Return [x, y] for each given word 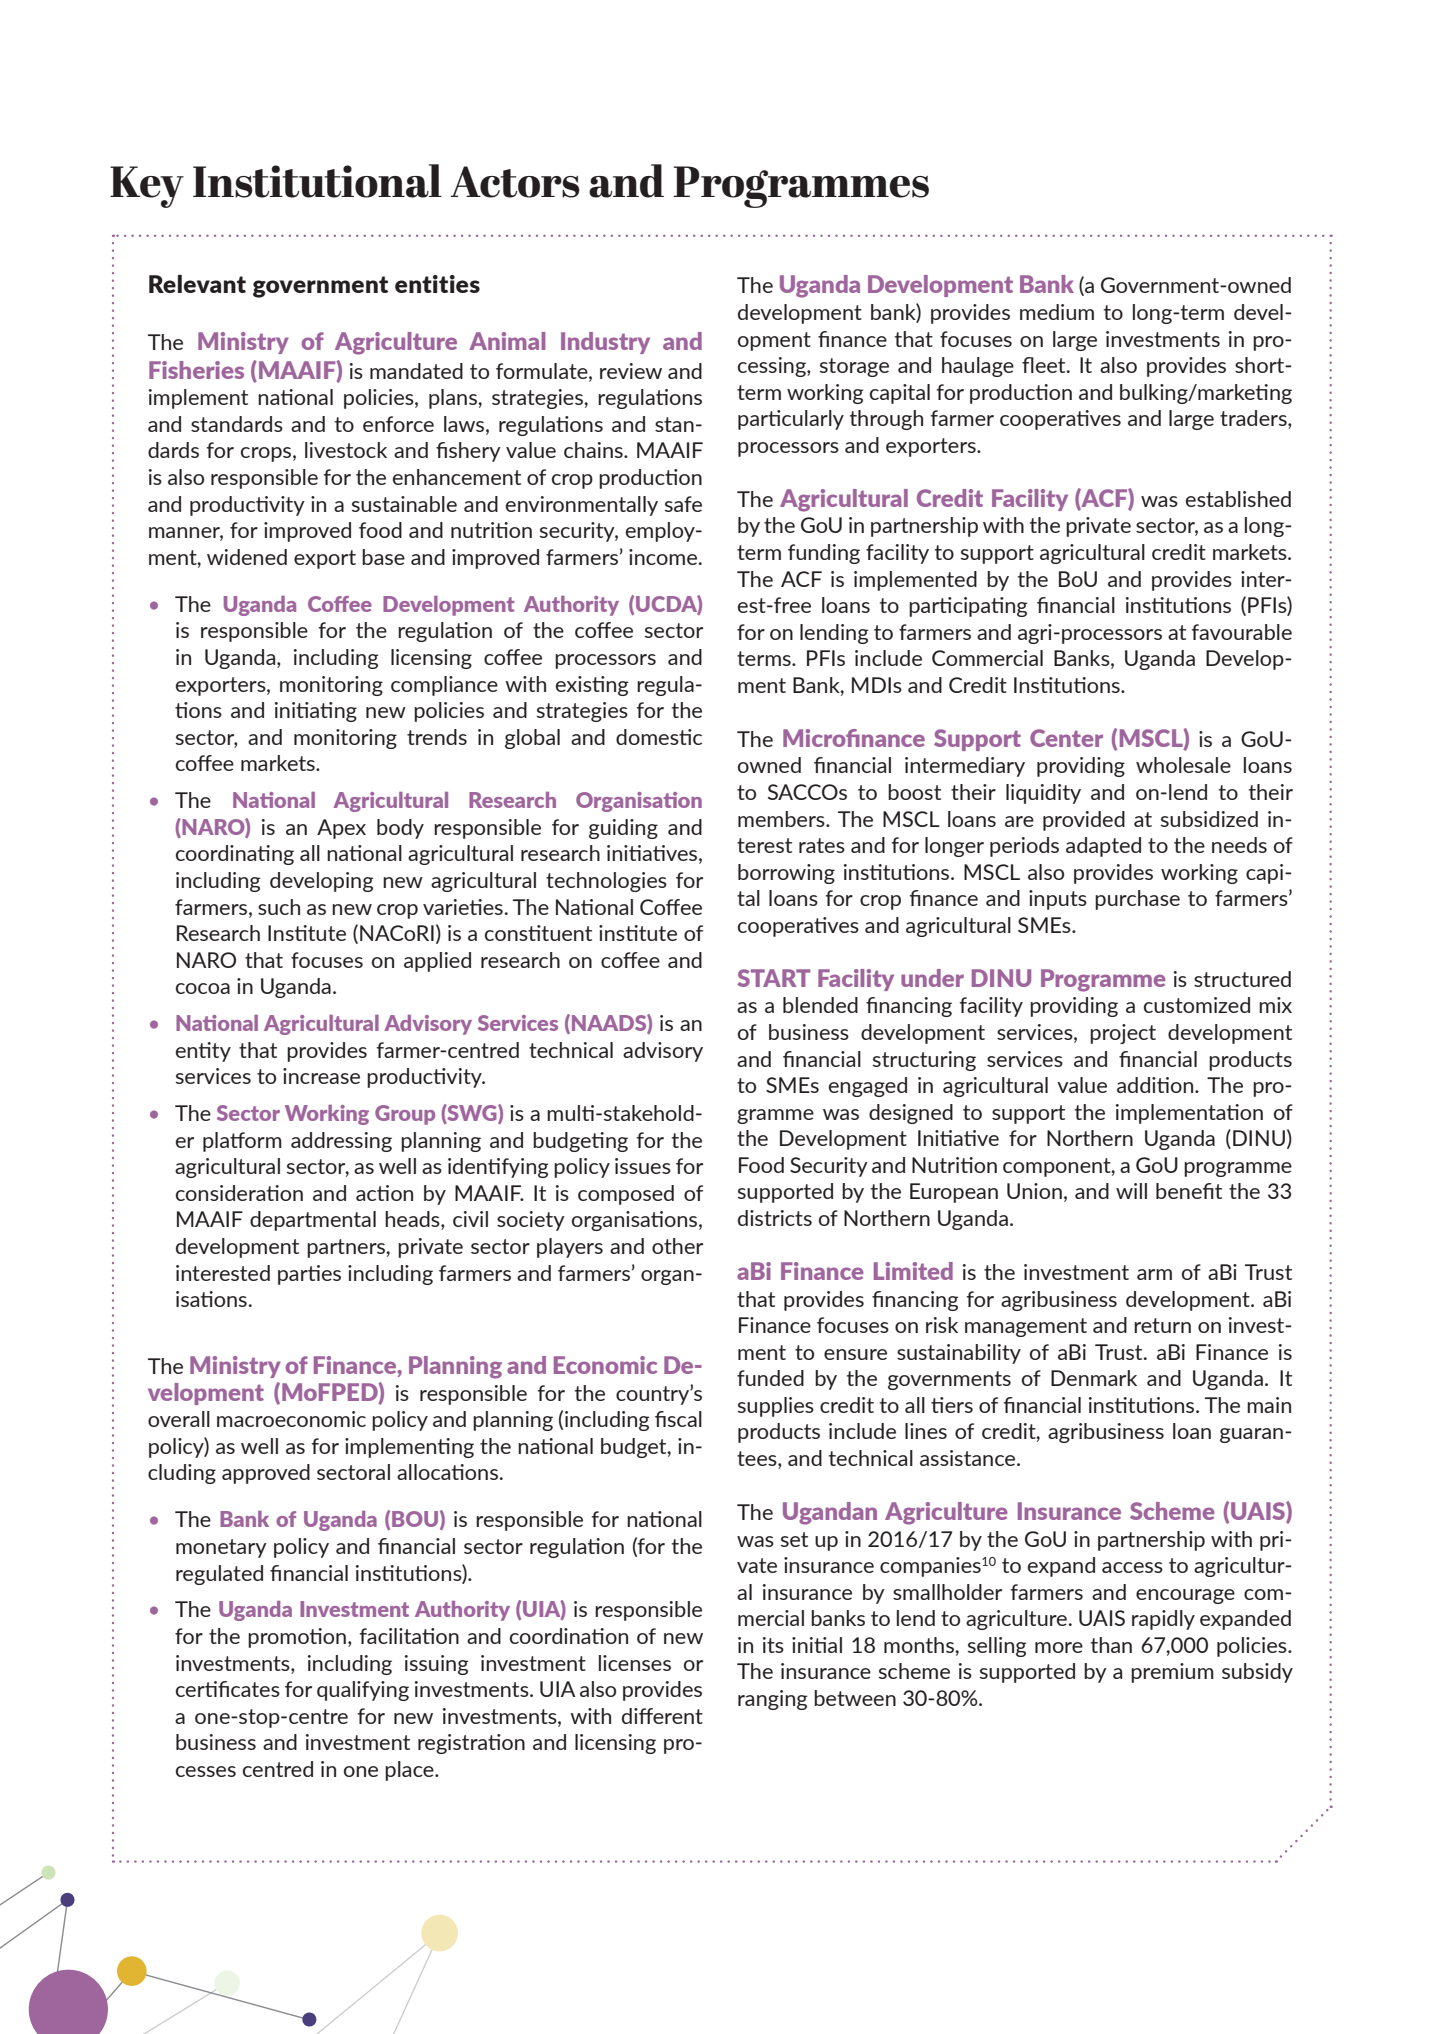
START [773, 978]
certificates [228, 1689]
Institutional [317, 181]
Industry [605, 343]
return [1162, 1325]
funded [770, 1378]
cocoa [203, 988]
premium [1172, 1673]
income [663, 557]
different [662, 1716]
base [383, 557]
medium [1057, 312]
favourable [1241, 632]
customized [1197, 1005]
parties [309, 1275]
